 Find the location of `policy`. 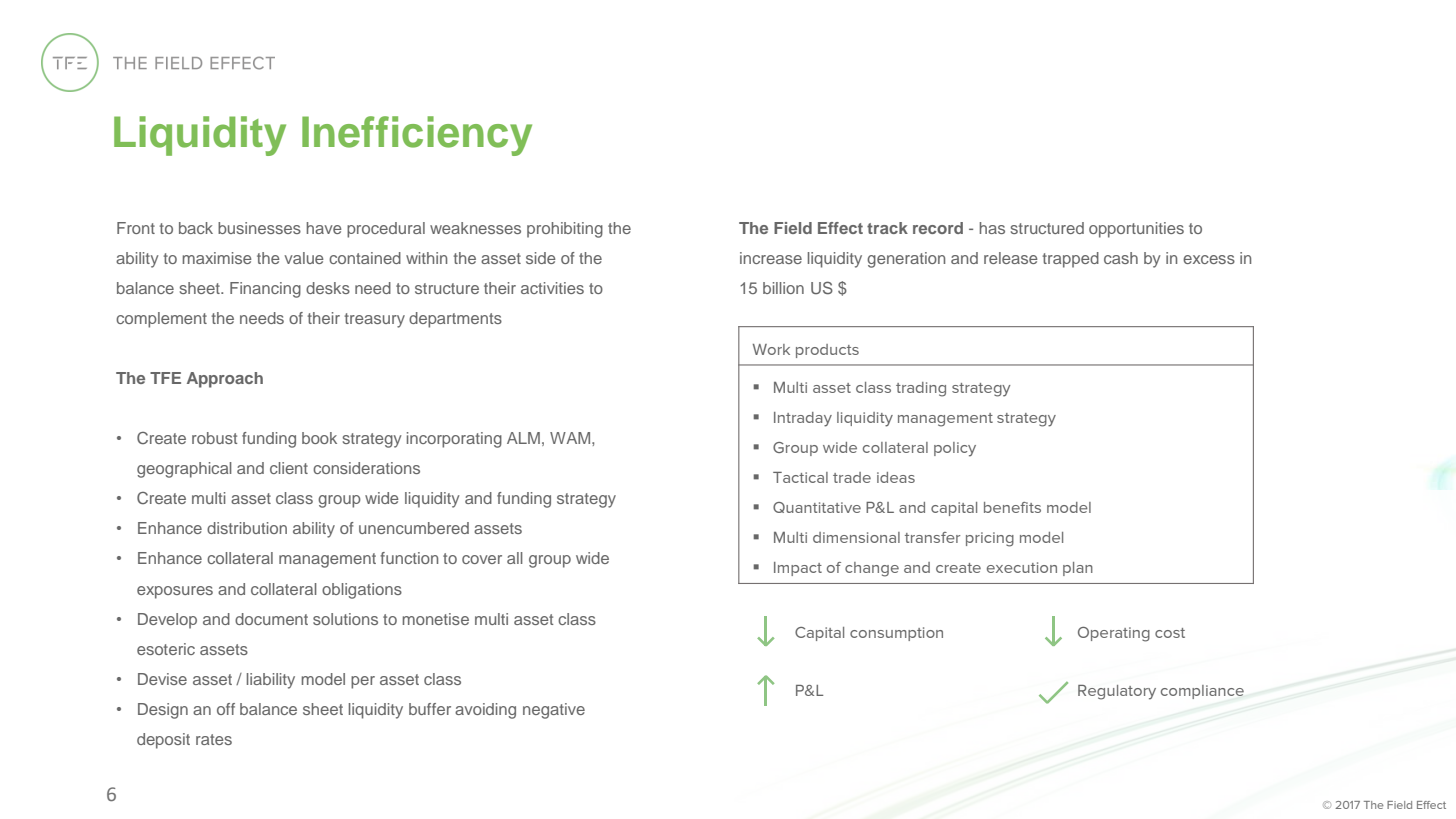

policy is located at coordinates (955, 449).
